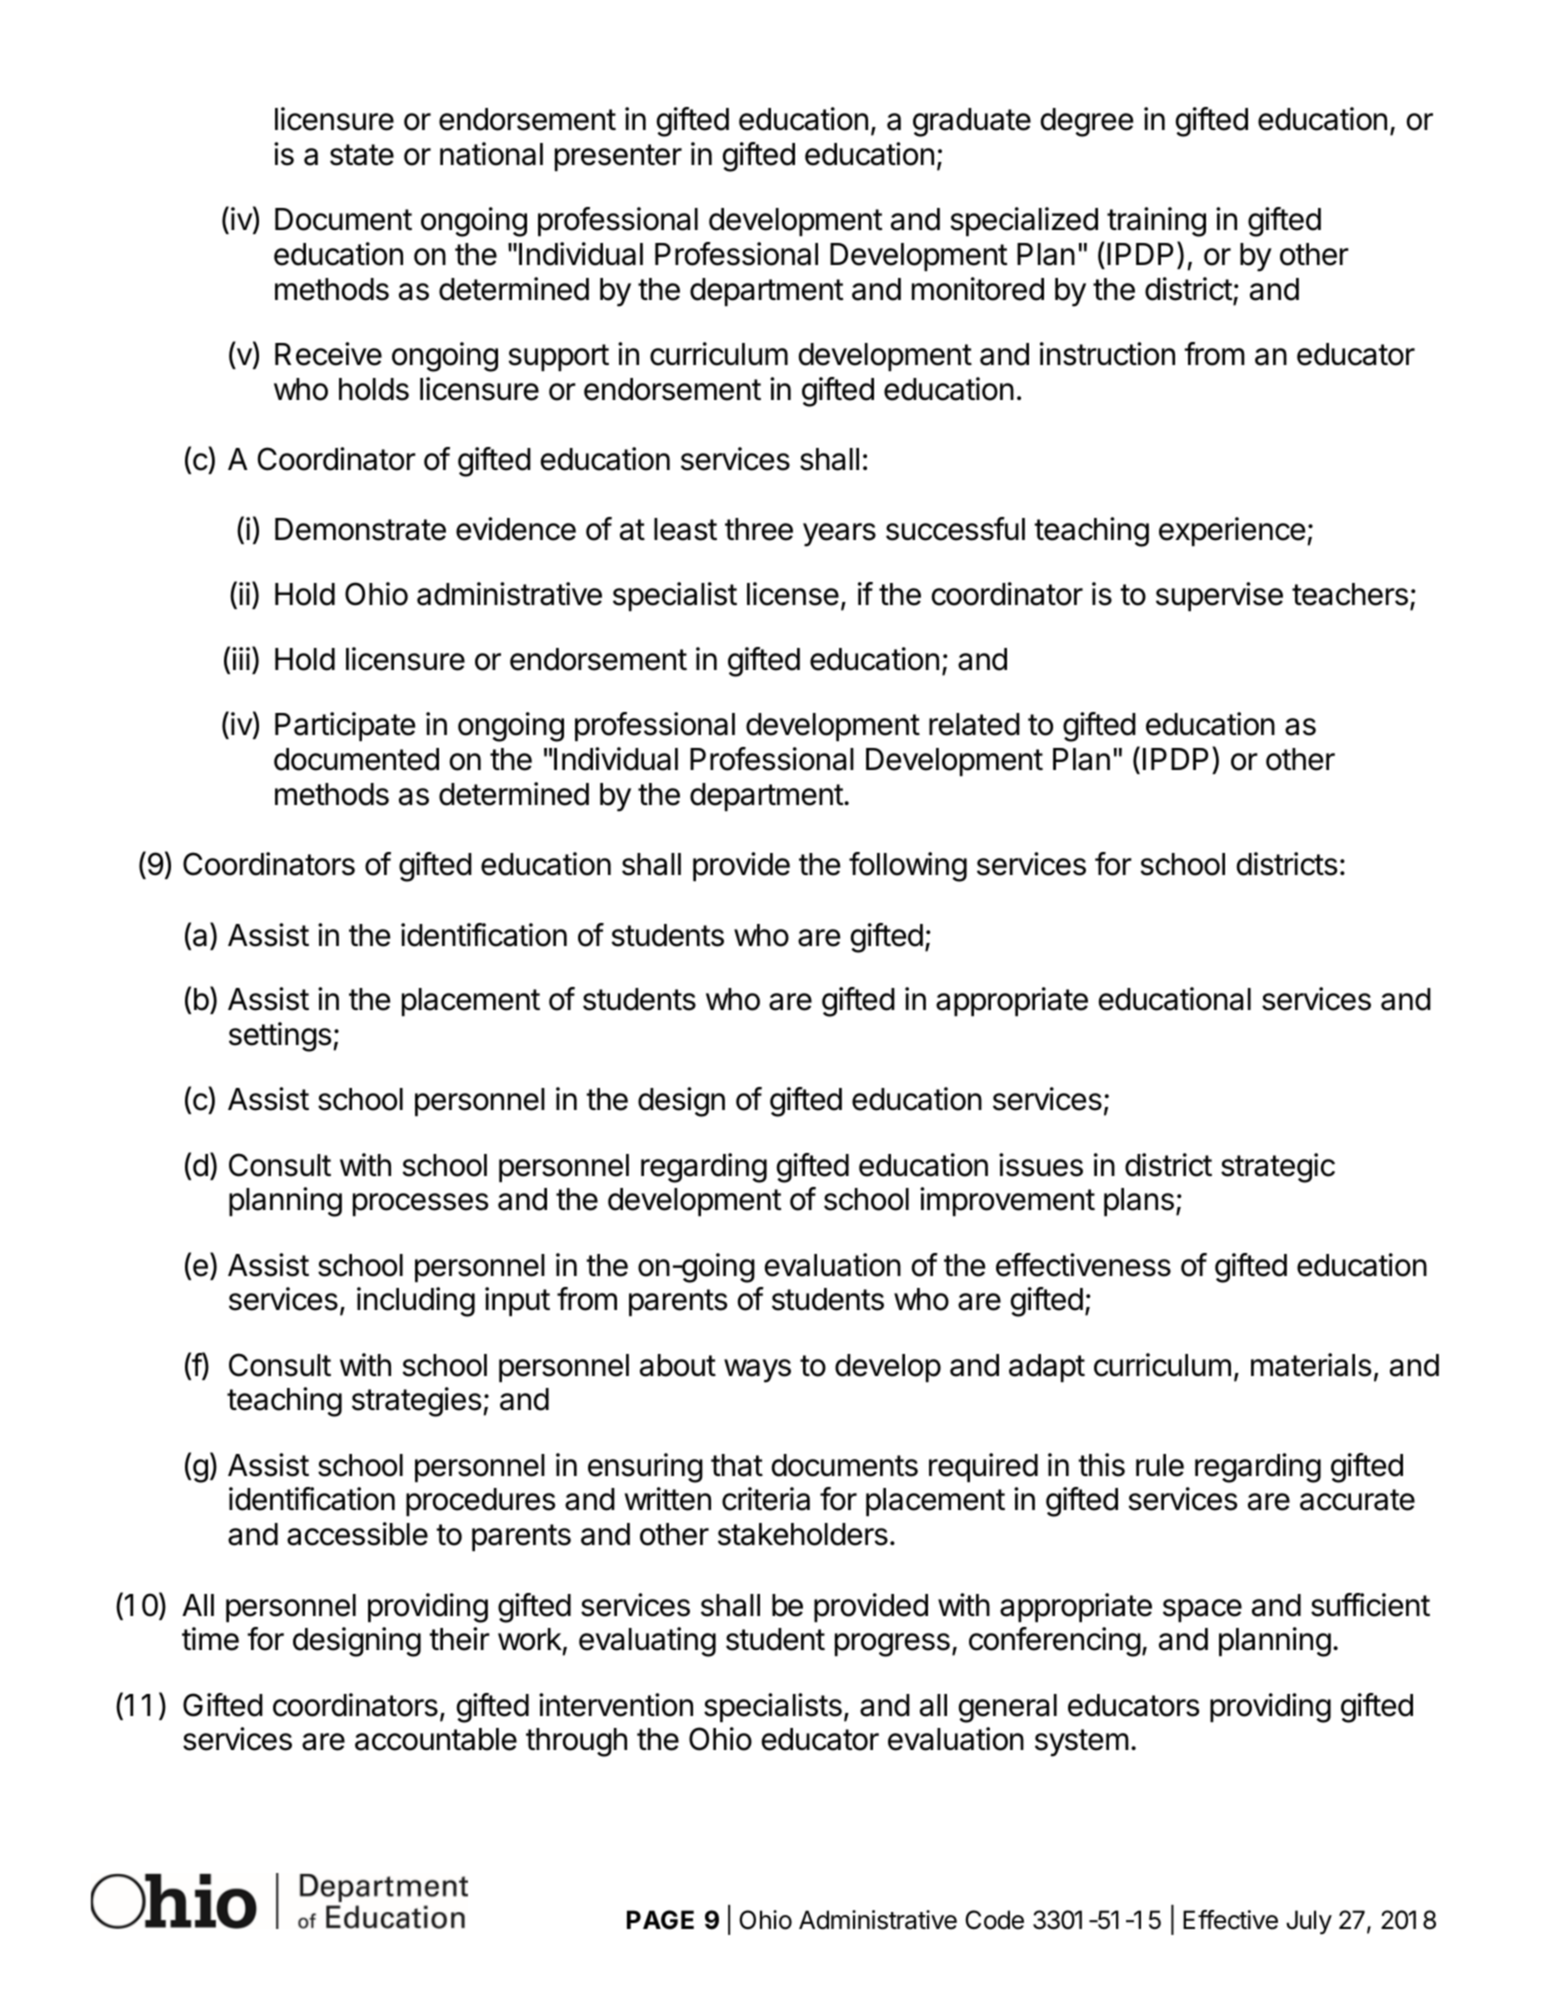 Image resolution: width=1546 pixels, height=2000 pixels. Describe the element at coordinates (618, 157) in the screenshot. I see `presenter` at that location.
